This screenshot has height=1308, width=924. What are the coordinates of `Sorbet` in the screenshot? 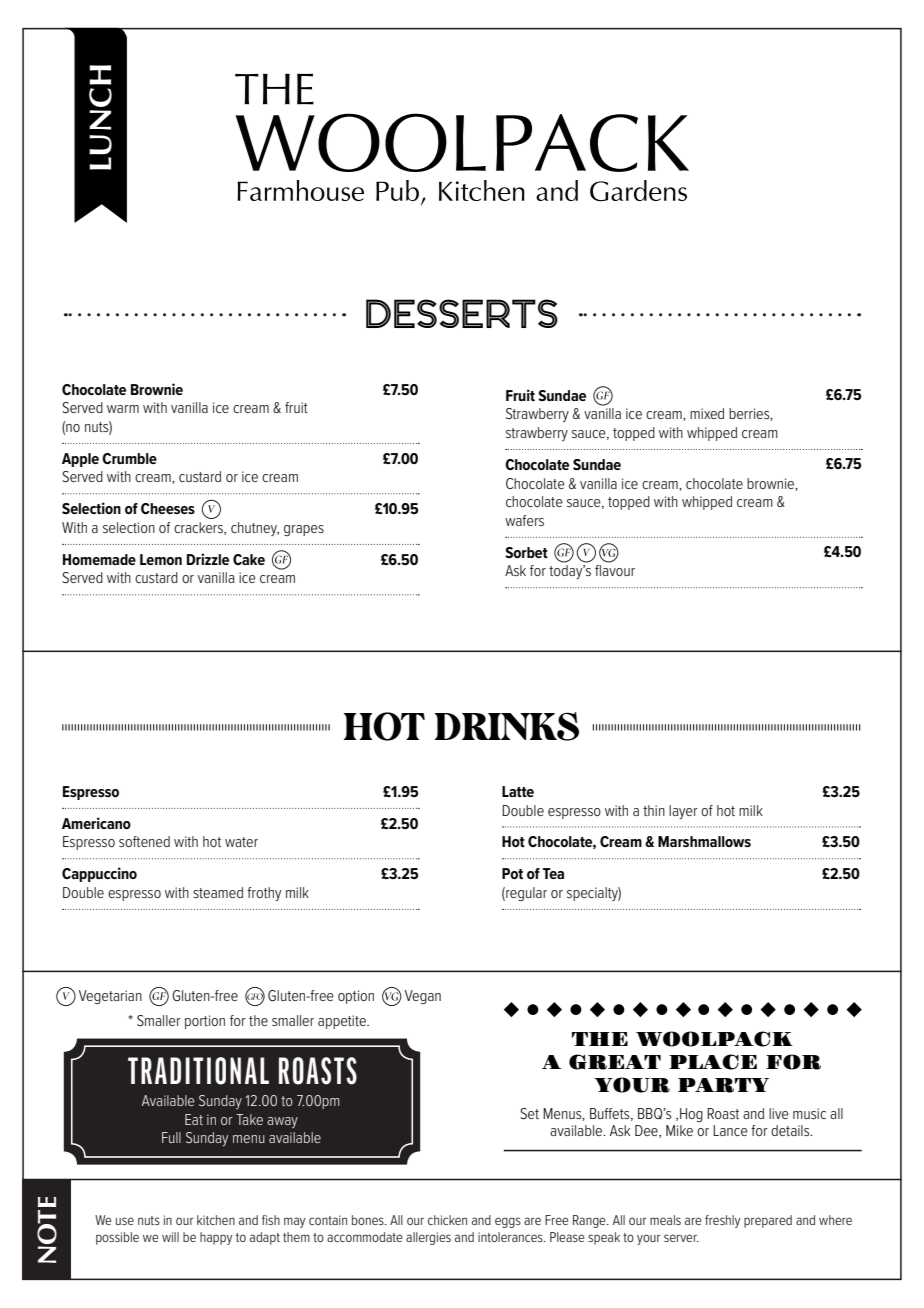 It's located at (526, 552).
